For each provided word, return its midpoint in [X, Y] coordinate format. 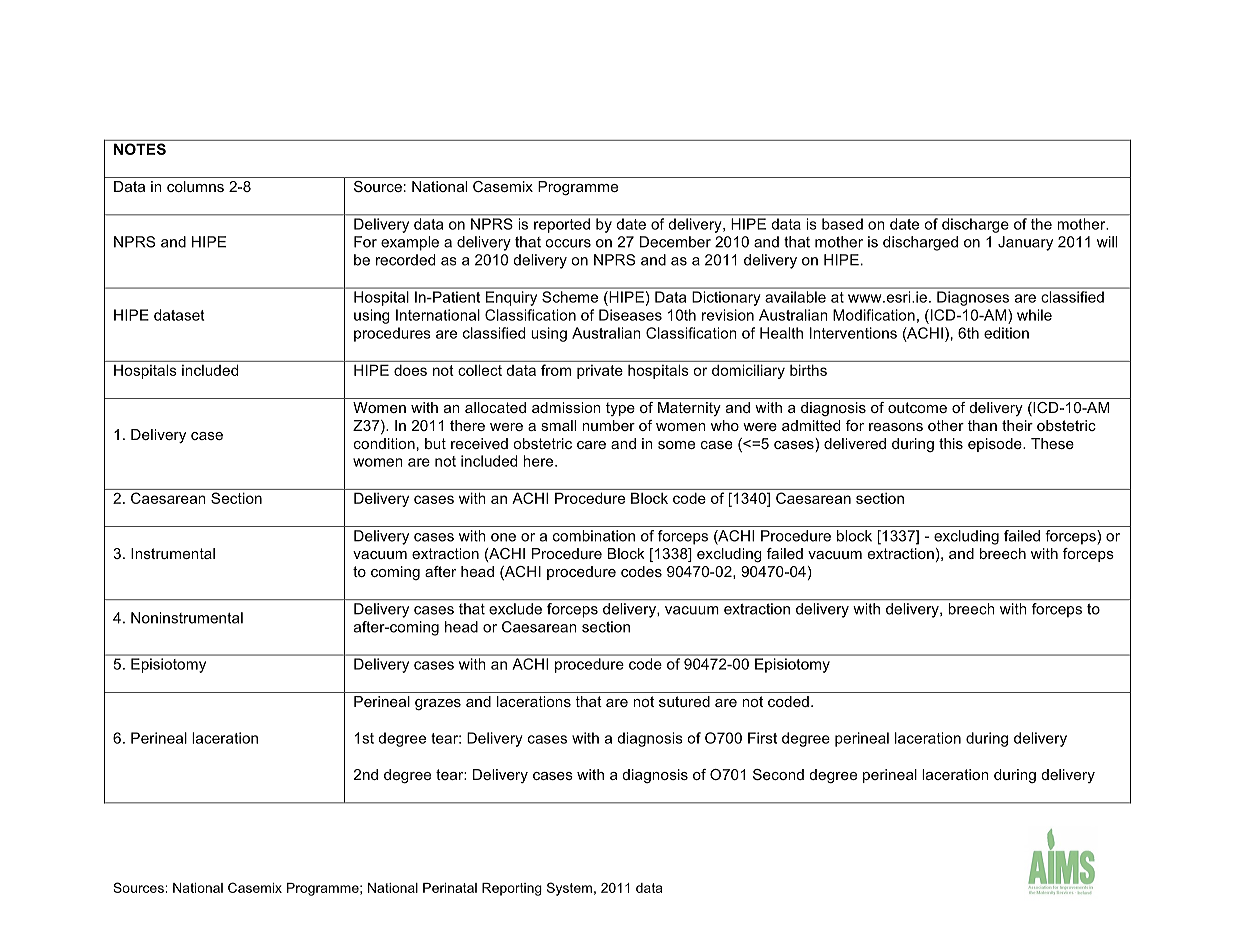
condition [384, 443]
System [569, 889]
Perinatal [450, 888]
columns [195, 186]
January [1025, 243]
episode [996, 445]
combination [594, 536]
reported [562, 225]
